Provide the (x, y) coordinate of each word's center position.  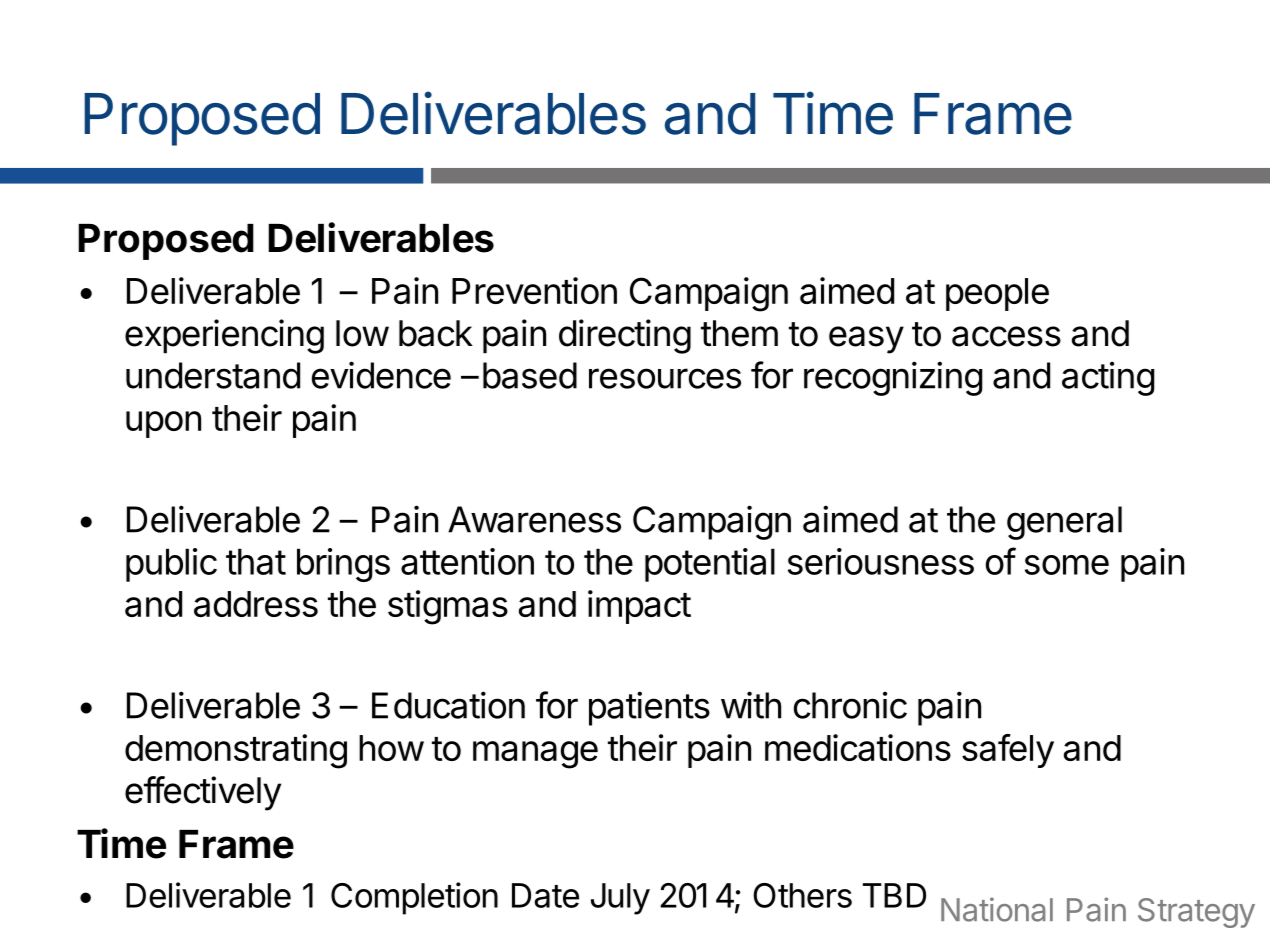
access (1006, 336)
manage (535, 755)
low (362, 333)
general (1064, 523)
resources (665, 378)
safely (1008, 751)
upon (163, 424)
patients (649, 708)
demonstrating (236, 751)
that (256, 561)
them (739, 333)
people (997, 294)
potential (710, 565)
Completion (414, 898)
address (256, 604)
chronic (850, 705)
